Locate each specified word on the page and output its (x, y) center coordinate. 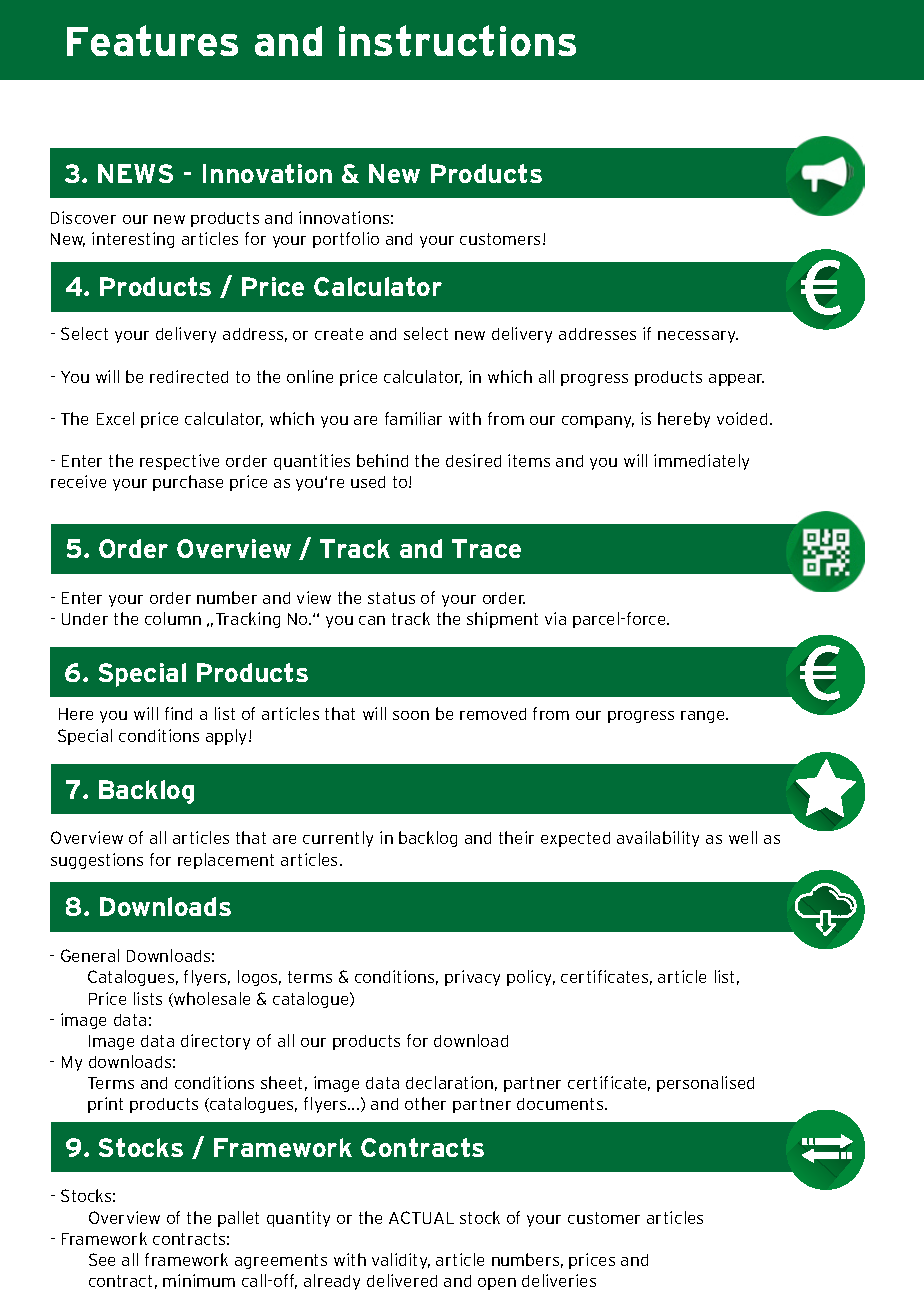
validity (401, 1261)
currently (338, 839)
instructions (457, 40)
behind (382, 460)
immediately (701, 462)
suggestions (97, 861)
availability (658, 839)
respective (179, 462)
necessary (698, 337)
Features (152, 40)
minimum (199, 1280)
